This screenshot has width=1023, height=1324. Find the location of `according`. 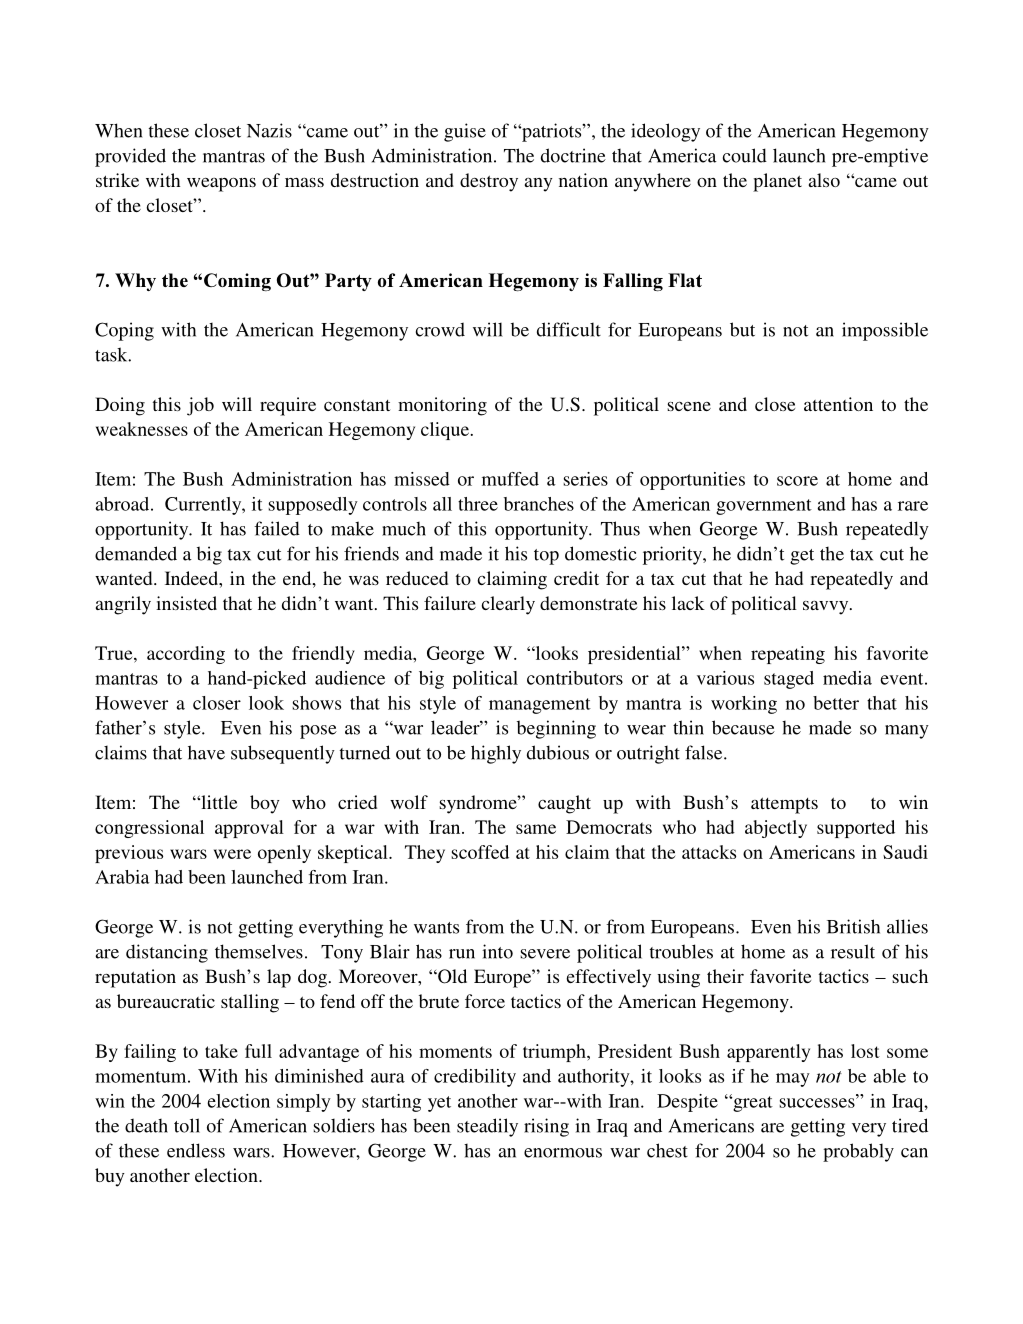

according is located at coordinates (186, 655).
